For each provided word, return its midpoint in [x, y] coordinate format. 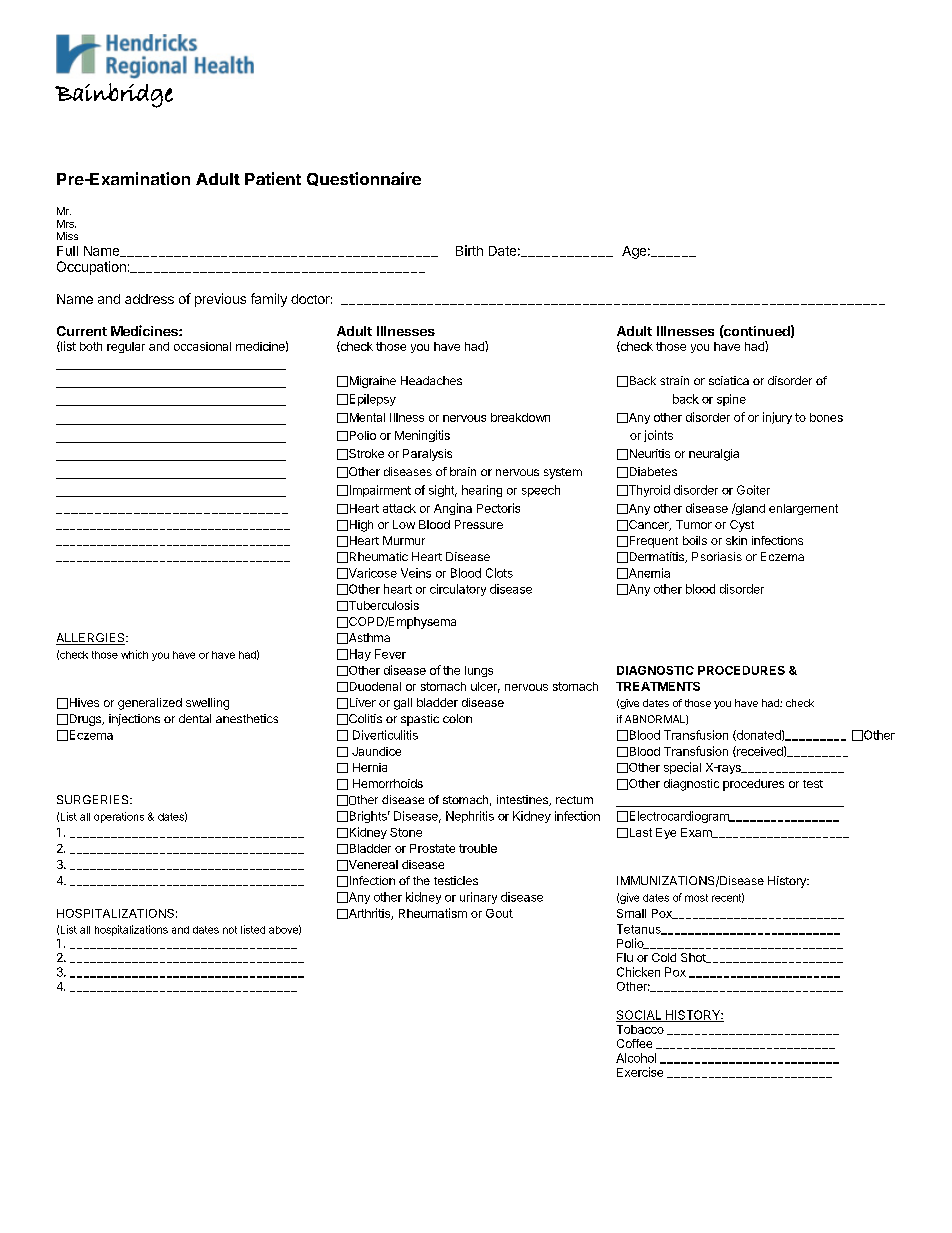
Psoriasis [717, 556]
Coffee [634, 1043]
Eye [666, 833]
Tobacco [640, 1029]
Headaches [431, 380]
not [230, 930]
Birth [469, 250]
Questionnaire [364, 179]
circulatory [458, 590]
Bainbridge [114, 95]
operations [119, 817]
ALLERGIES [91, 639]
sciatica [729, 380]
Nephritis [470, 817]
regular [126, 347]
